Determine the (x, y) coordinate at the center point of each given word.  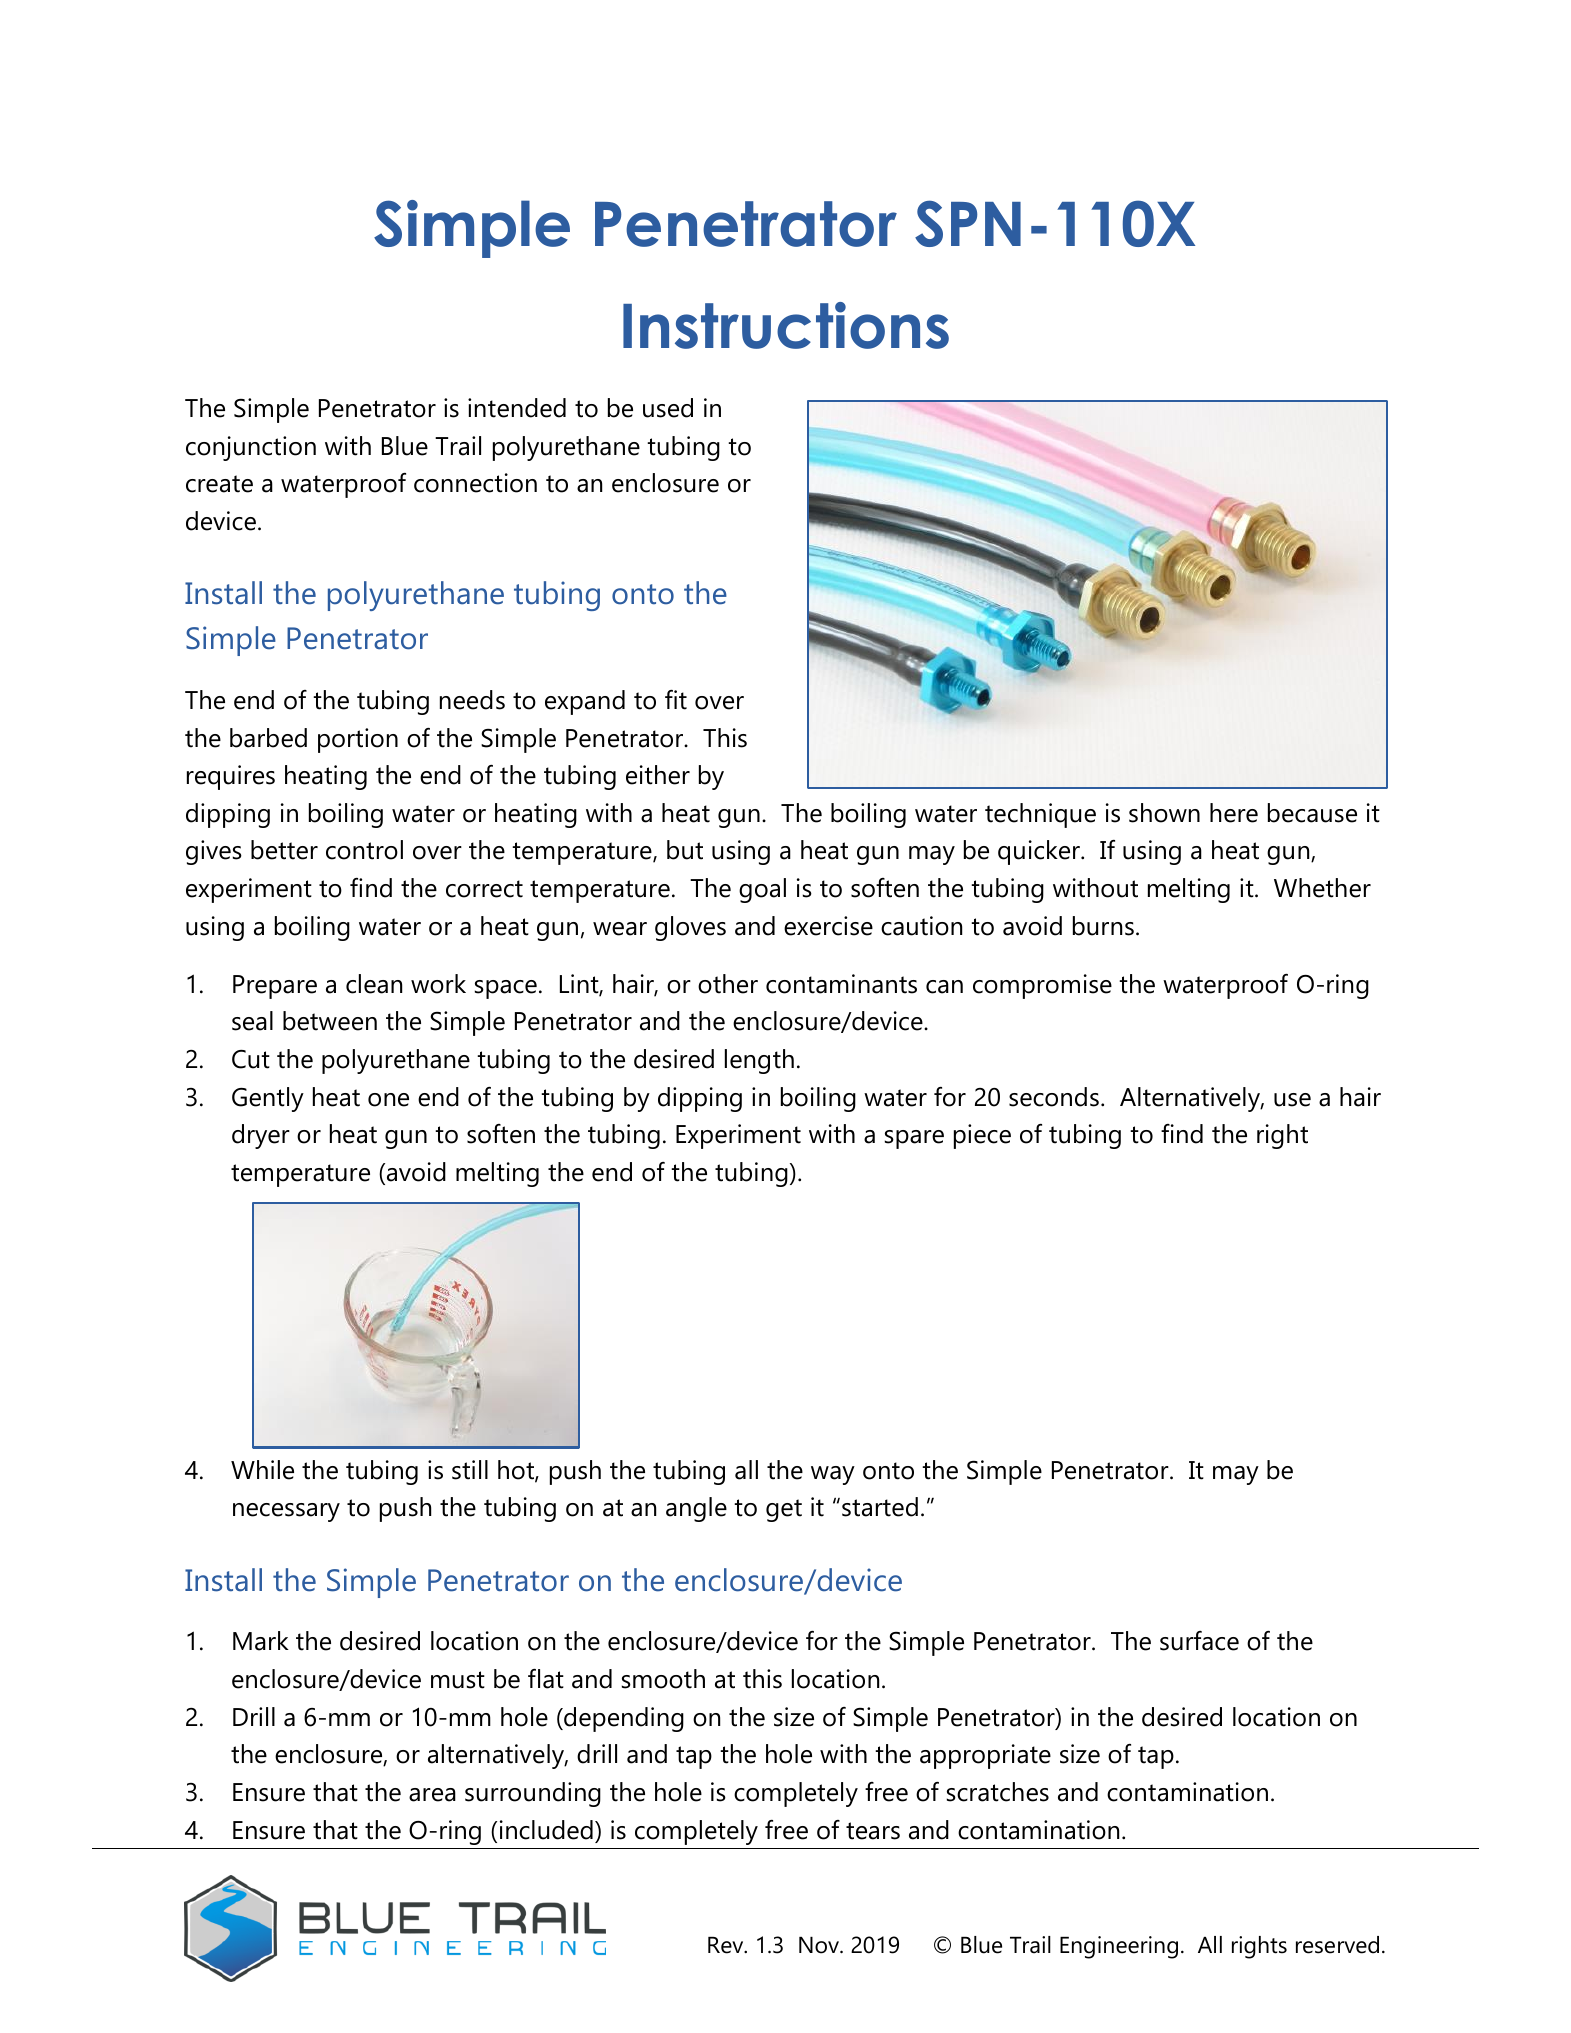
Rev (727, 1945)
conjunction (251, 448)
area (432, 1795)
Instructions (786, 325)
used (668, 408)
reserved (1337, 1945)
